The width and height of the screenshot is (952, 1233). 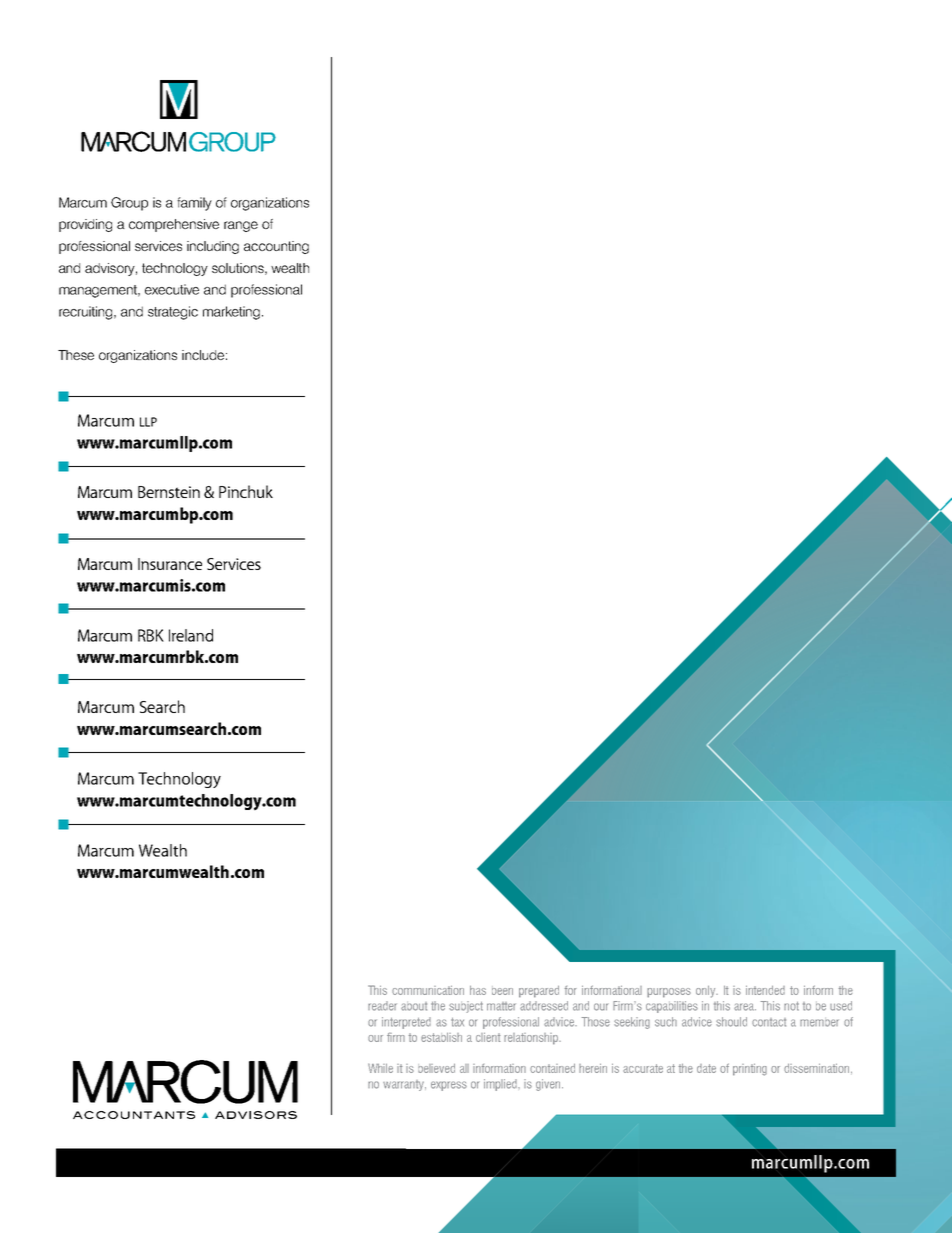 What do you see at coordinates (380, 1068) in the screenshot?
I see `While` at bounding box center [380, 1068].
